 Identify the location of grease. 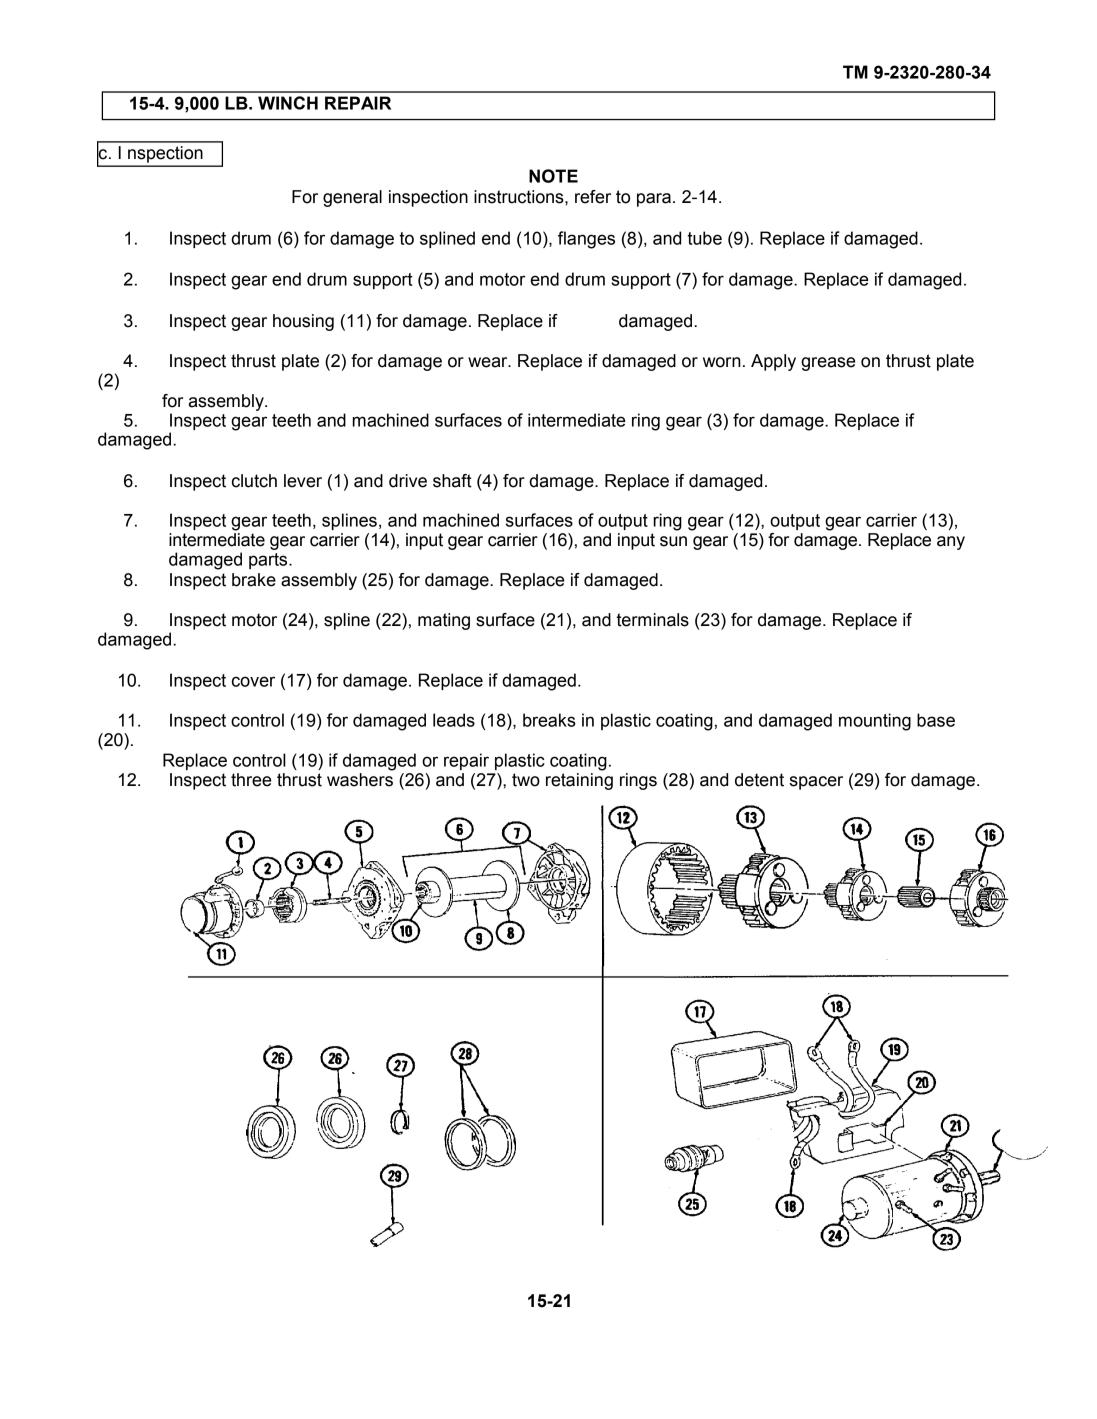
(828, 364).
